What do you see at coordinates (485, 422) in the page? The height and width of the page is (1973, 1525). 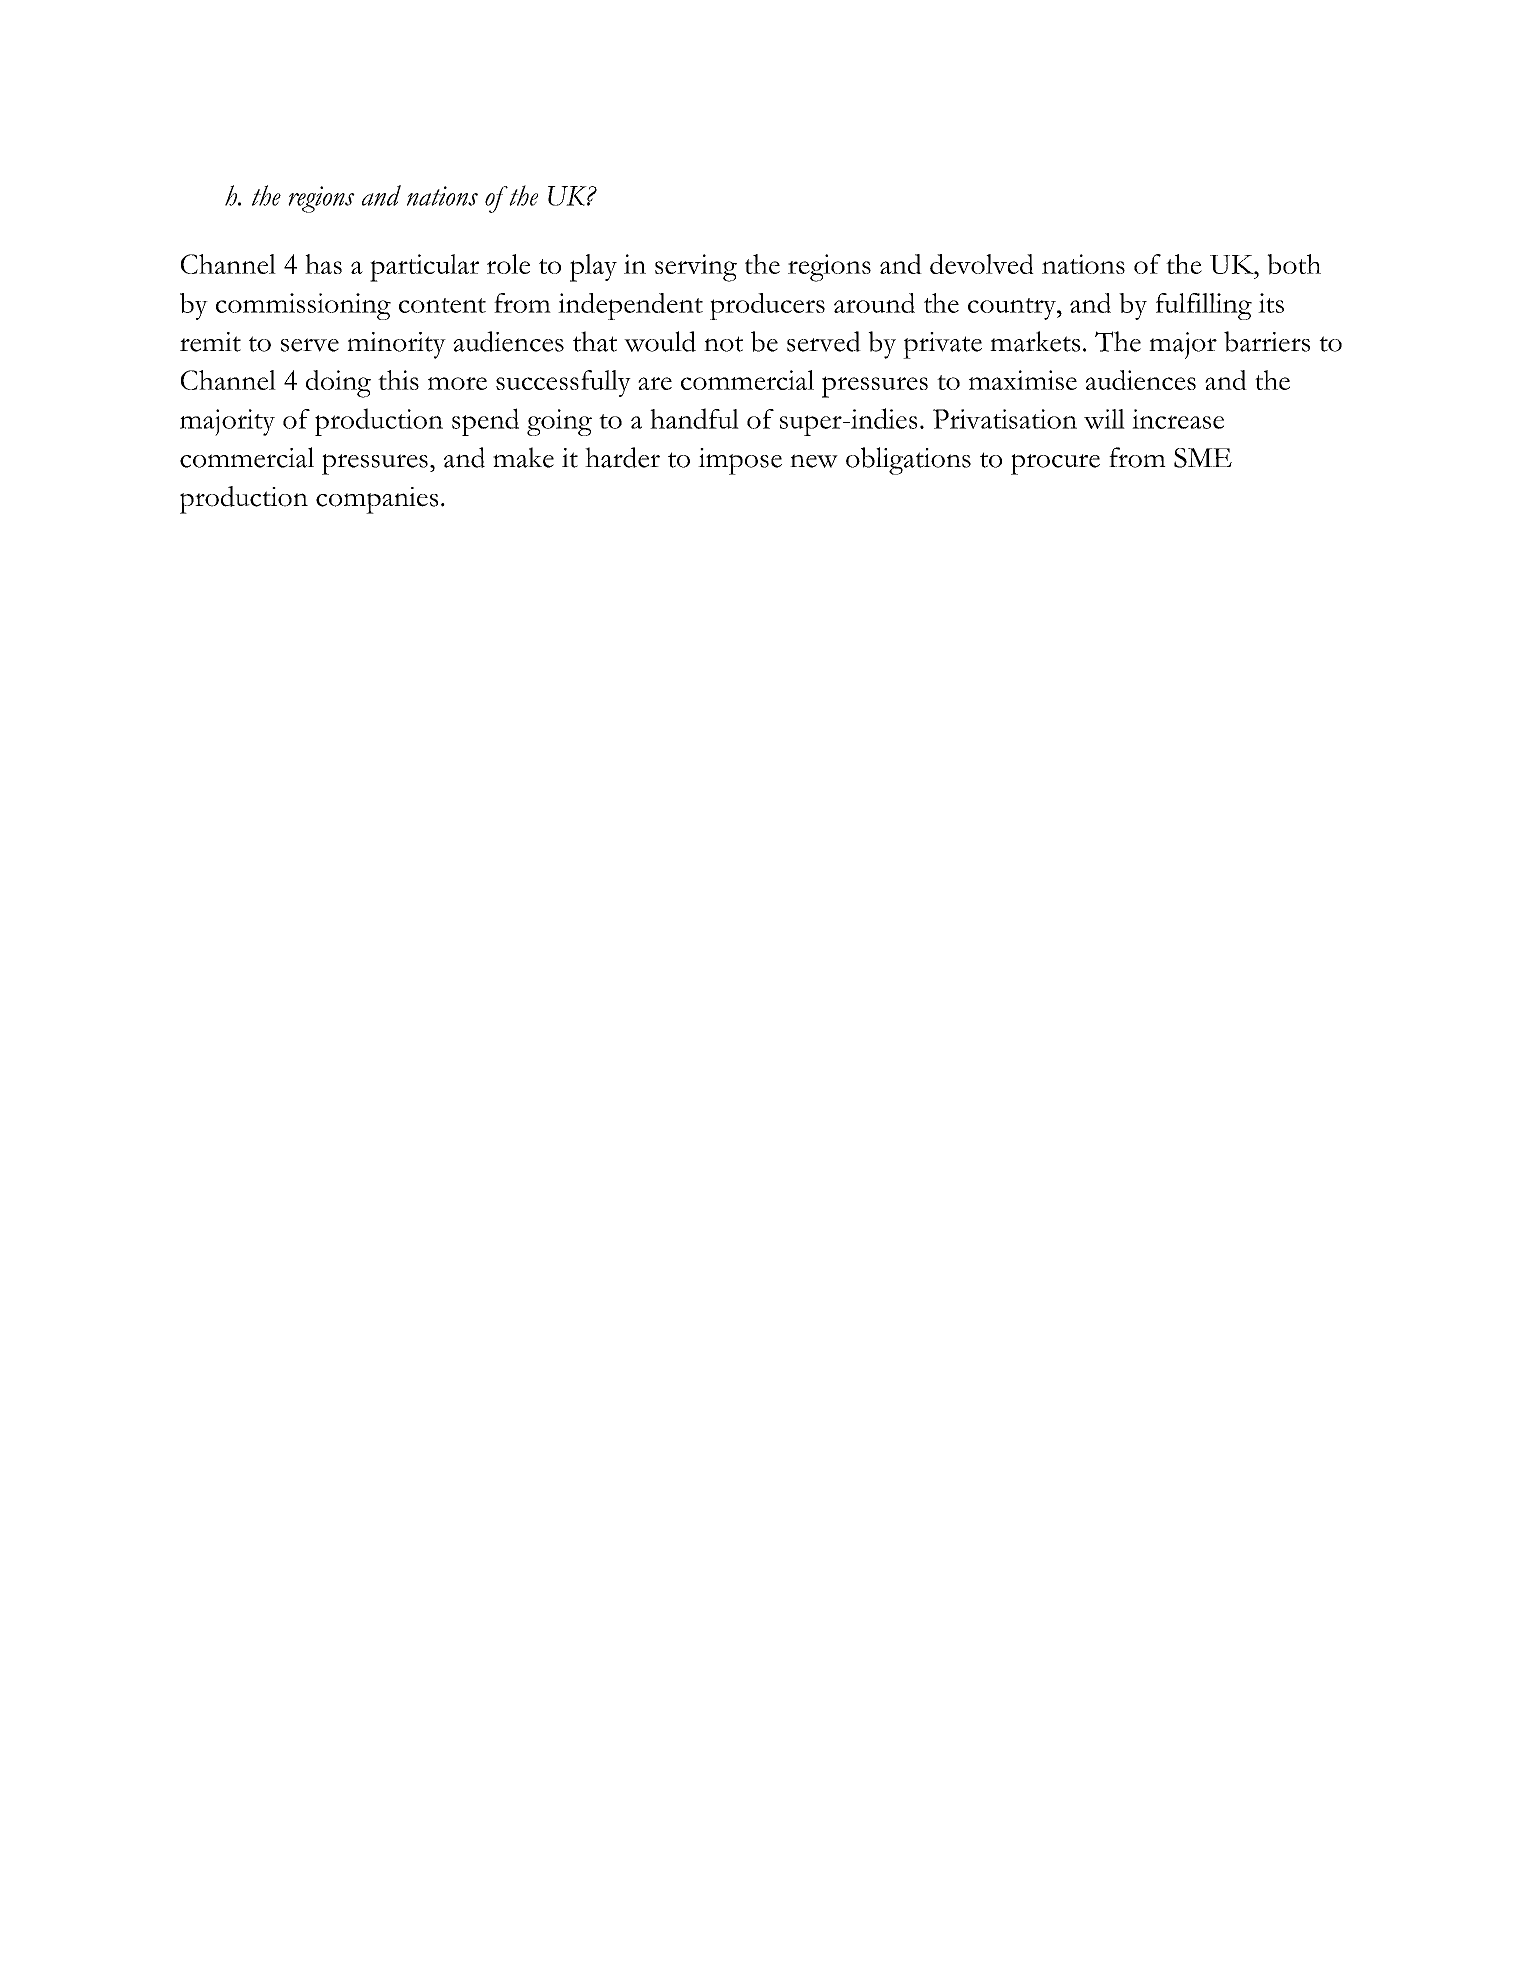 I see `spend` at bounding box center [485, 422].
